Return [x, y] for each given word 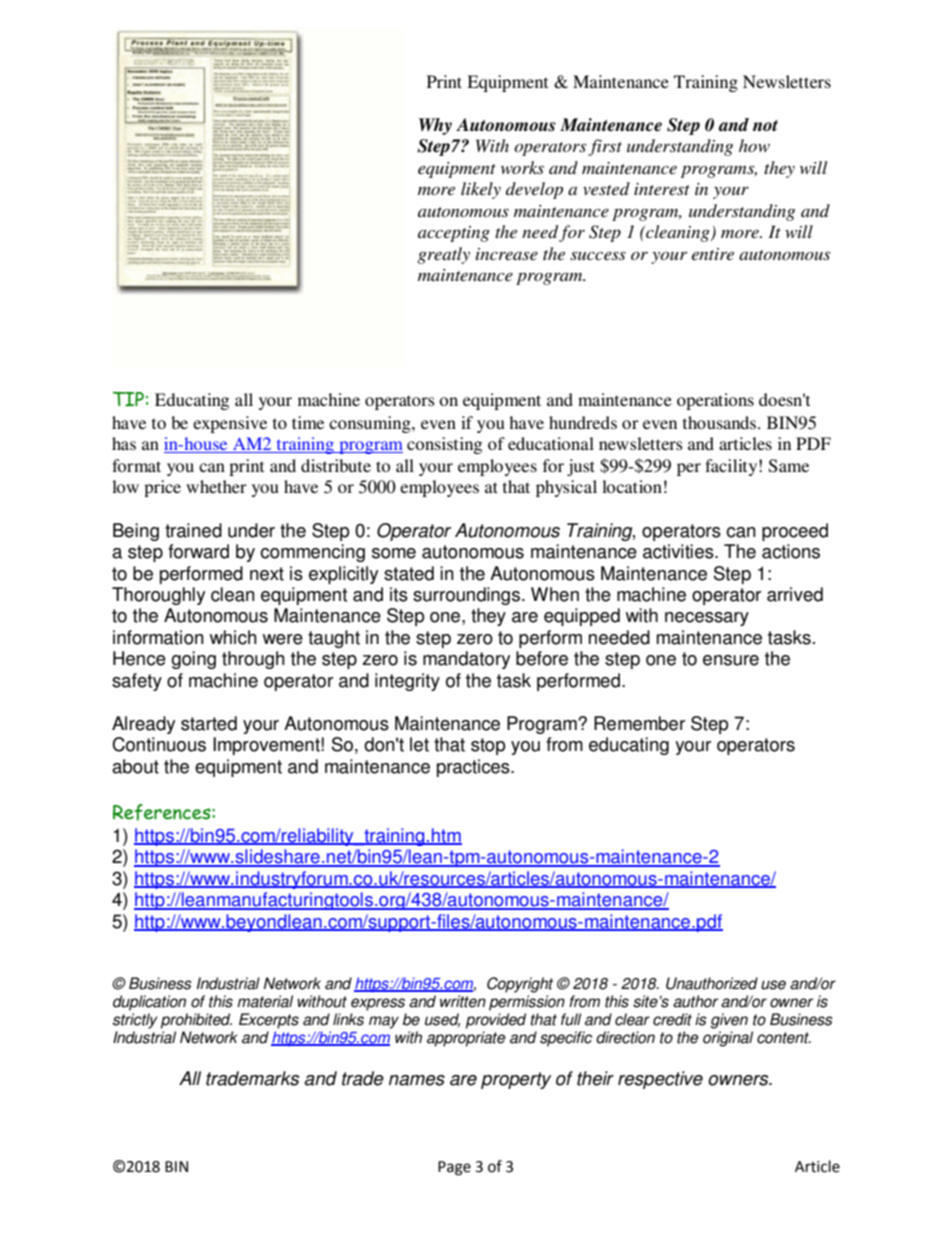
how [754, 145]
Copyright [520, 985]
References [163, 812]
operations [715, 401]
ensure [731, 660]
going [193, 660]
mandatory [466, 660]
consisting [444, 445]
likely [481, 190]
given [729, 1021]
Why [435, 126]
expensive [230, 424]
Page [454, 1168]
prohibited [196, 1021]
